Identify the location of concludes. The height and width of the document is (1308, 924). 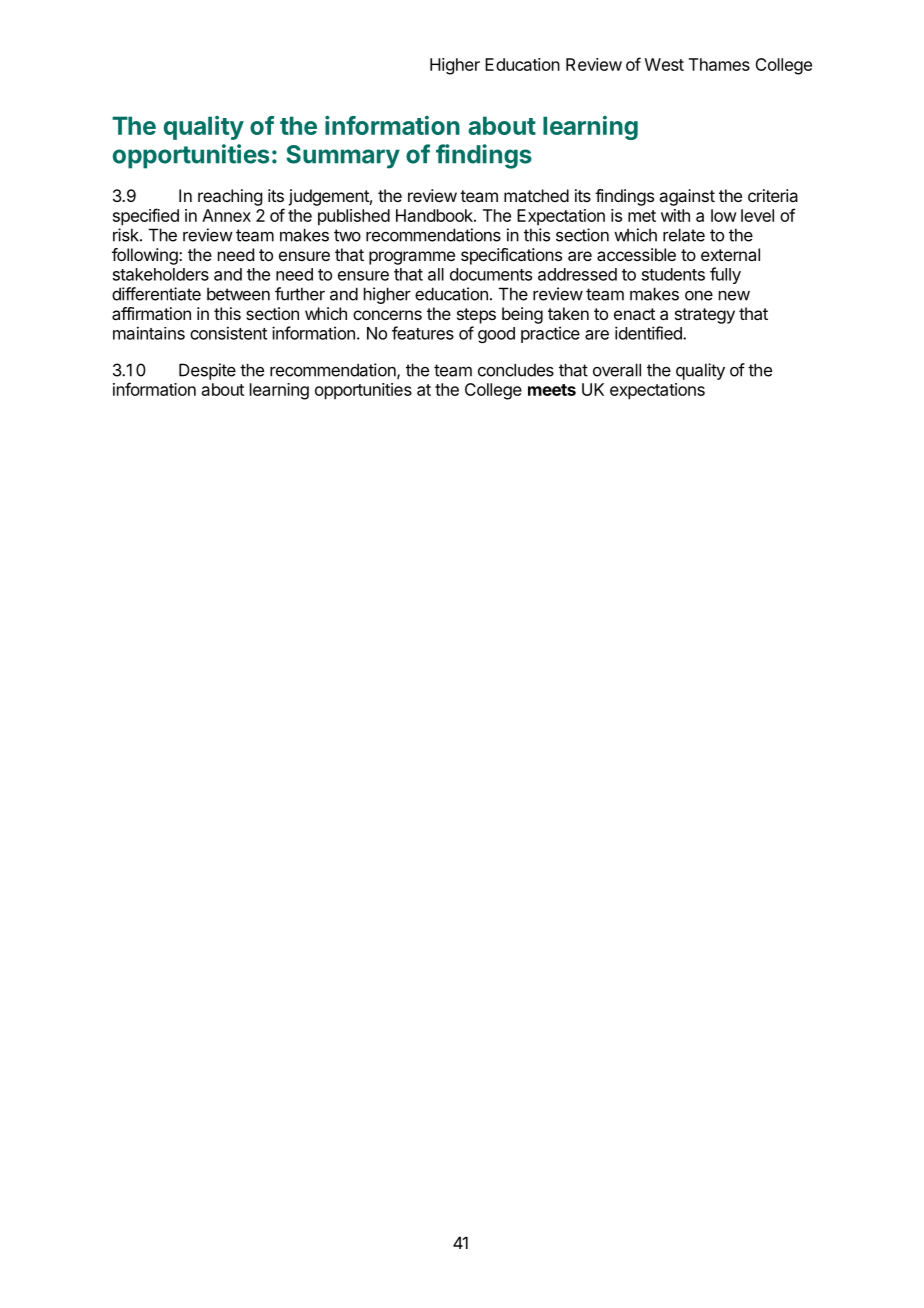
(516, 370).
